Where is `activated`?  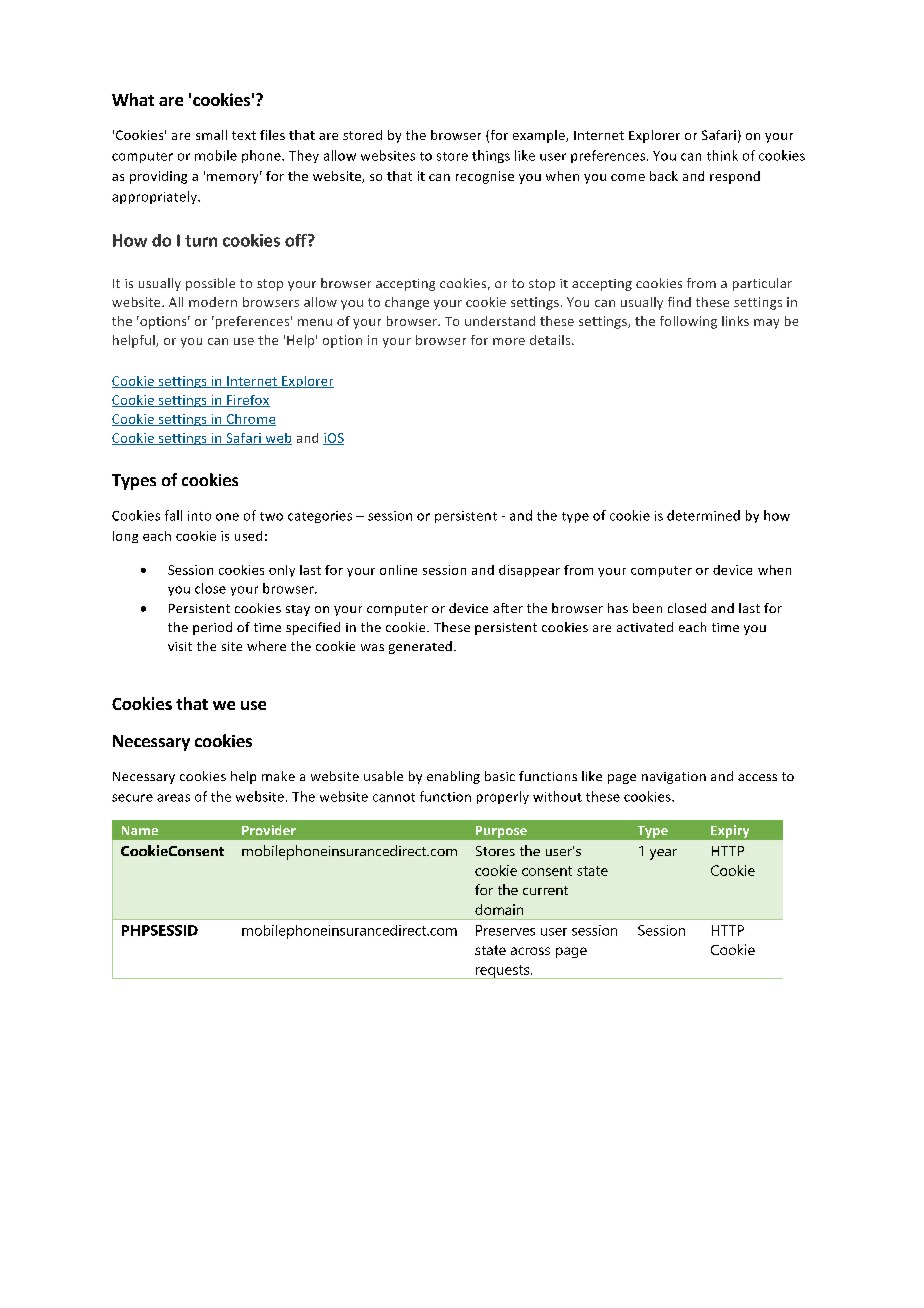 activated is located at coordinates (645, 627).
